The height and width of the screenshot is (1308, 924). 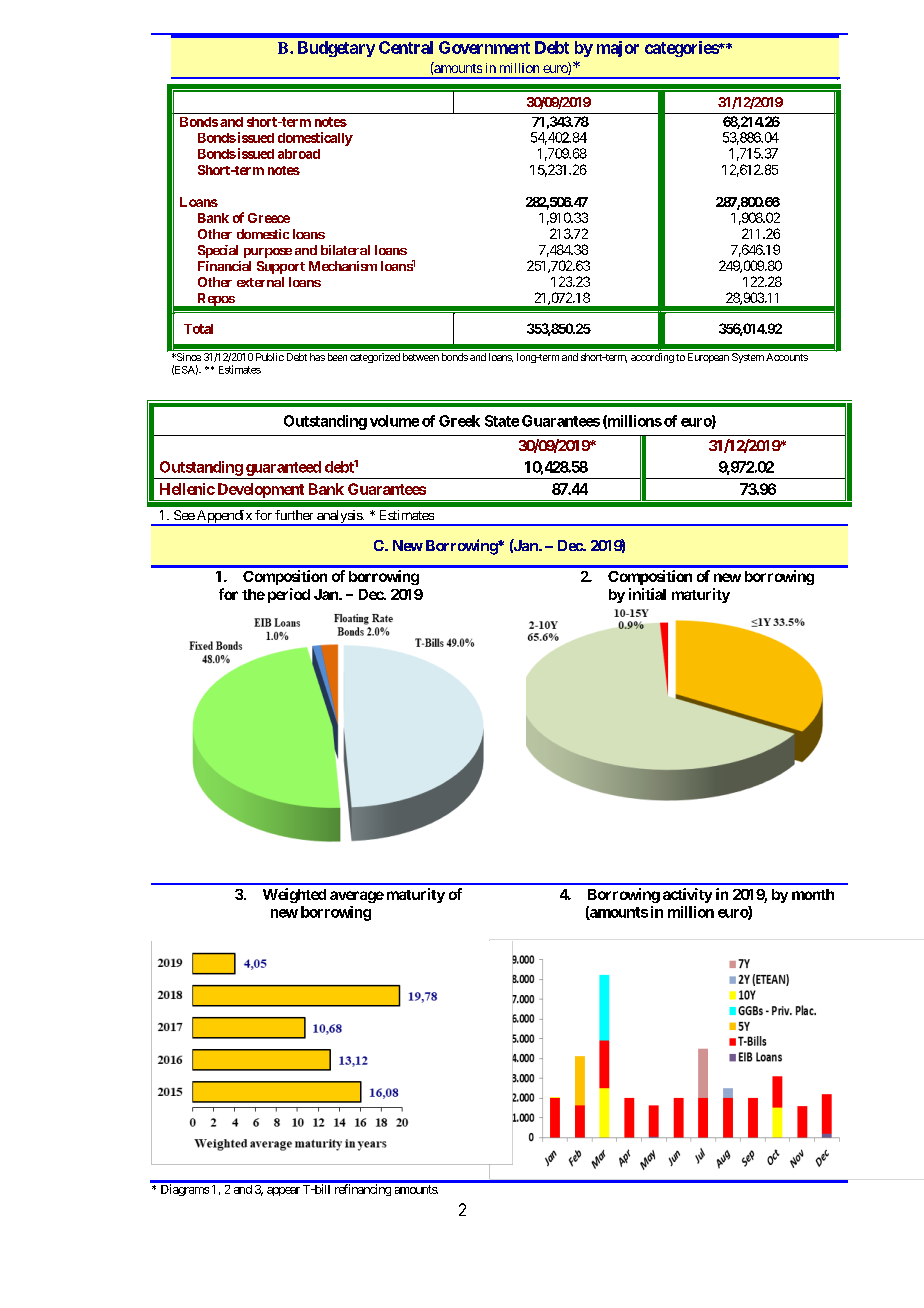 I want to click on average, so click(x=357, y=897).
